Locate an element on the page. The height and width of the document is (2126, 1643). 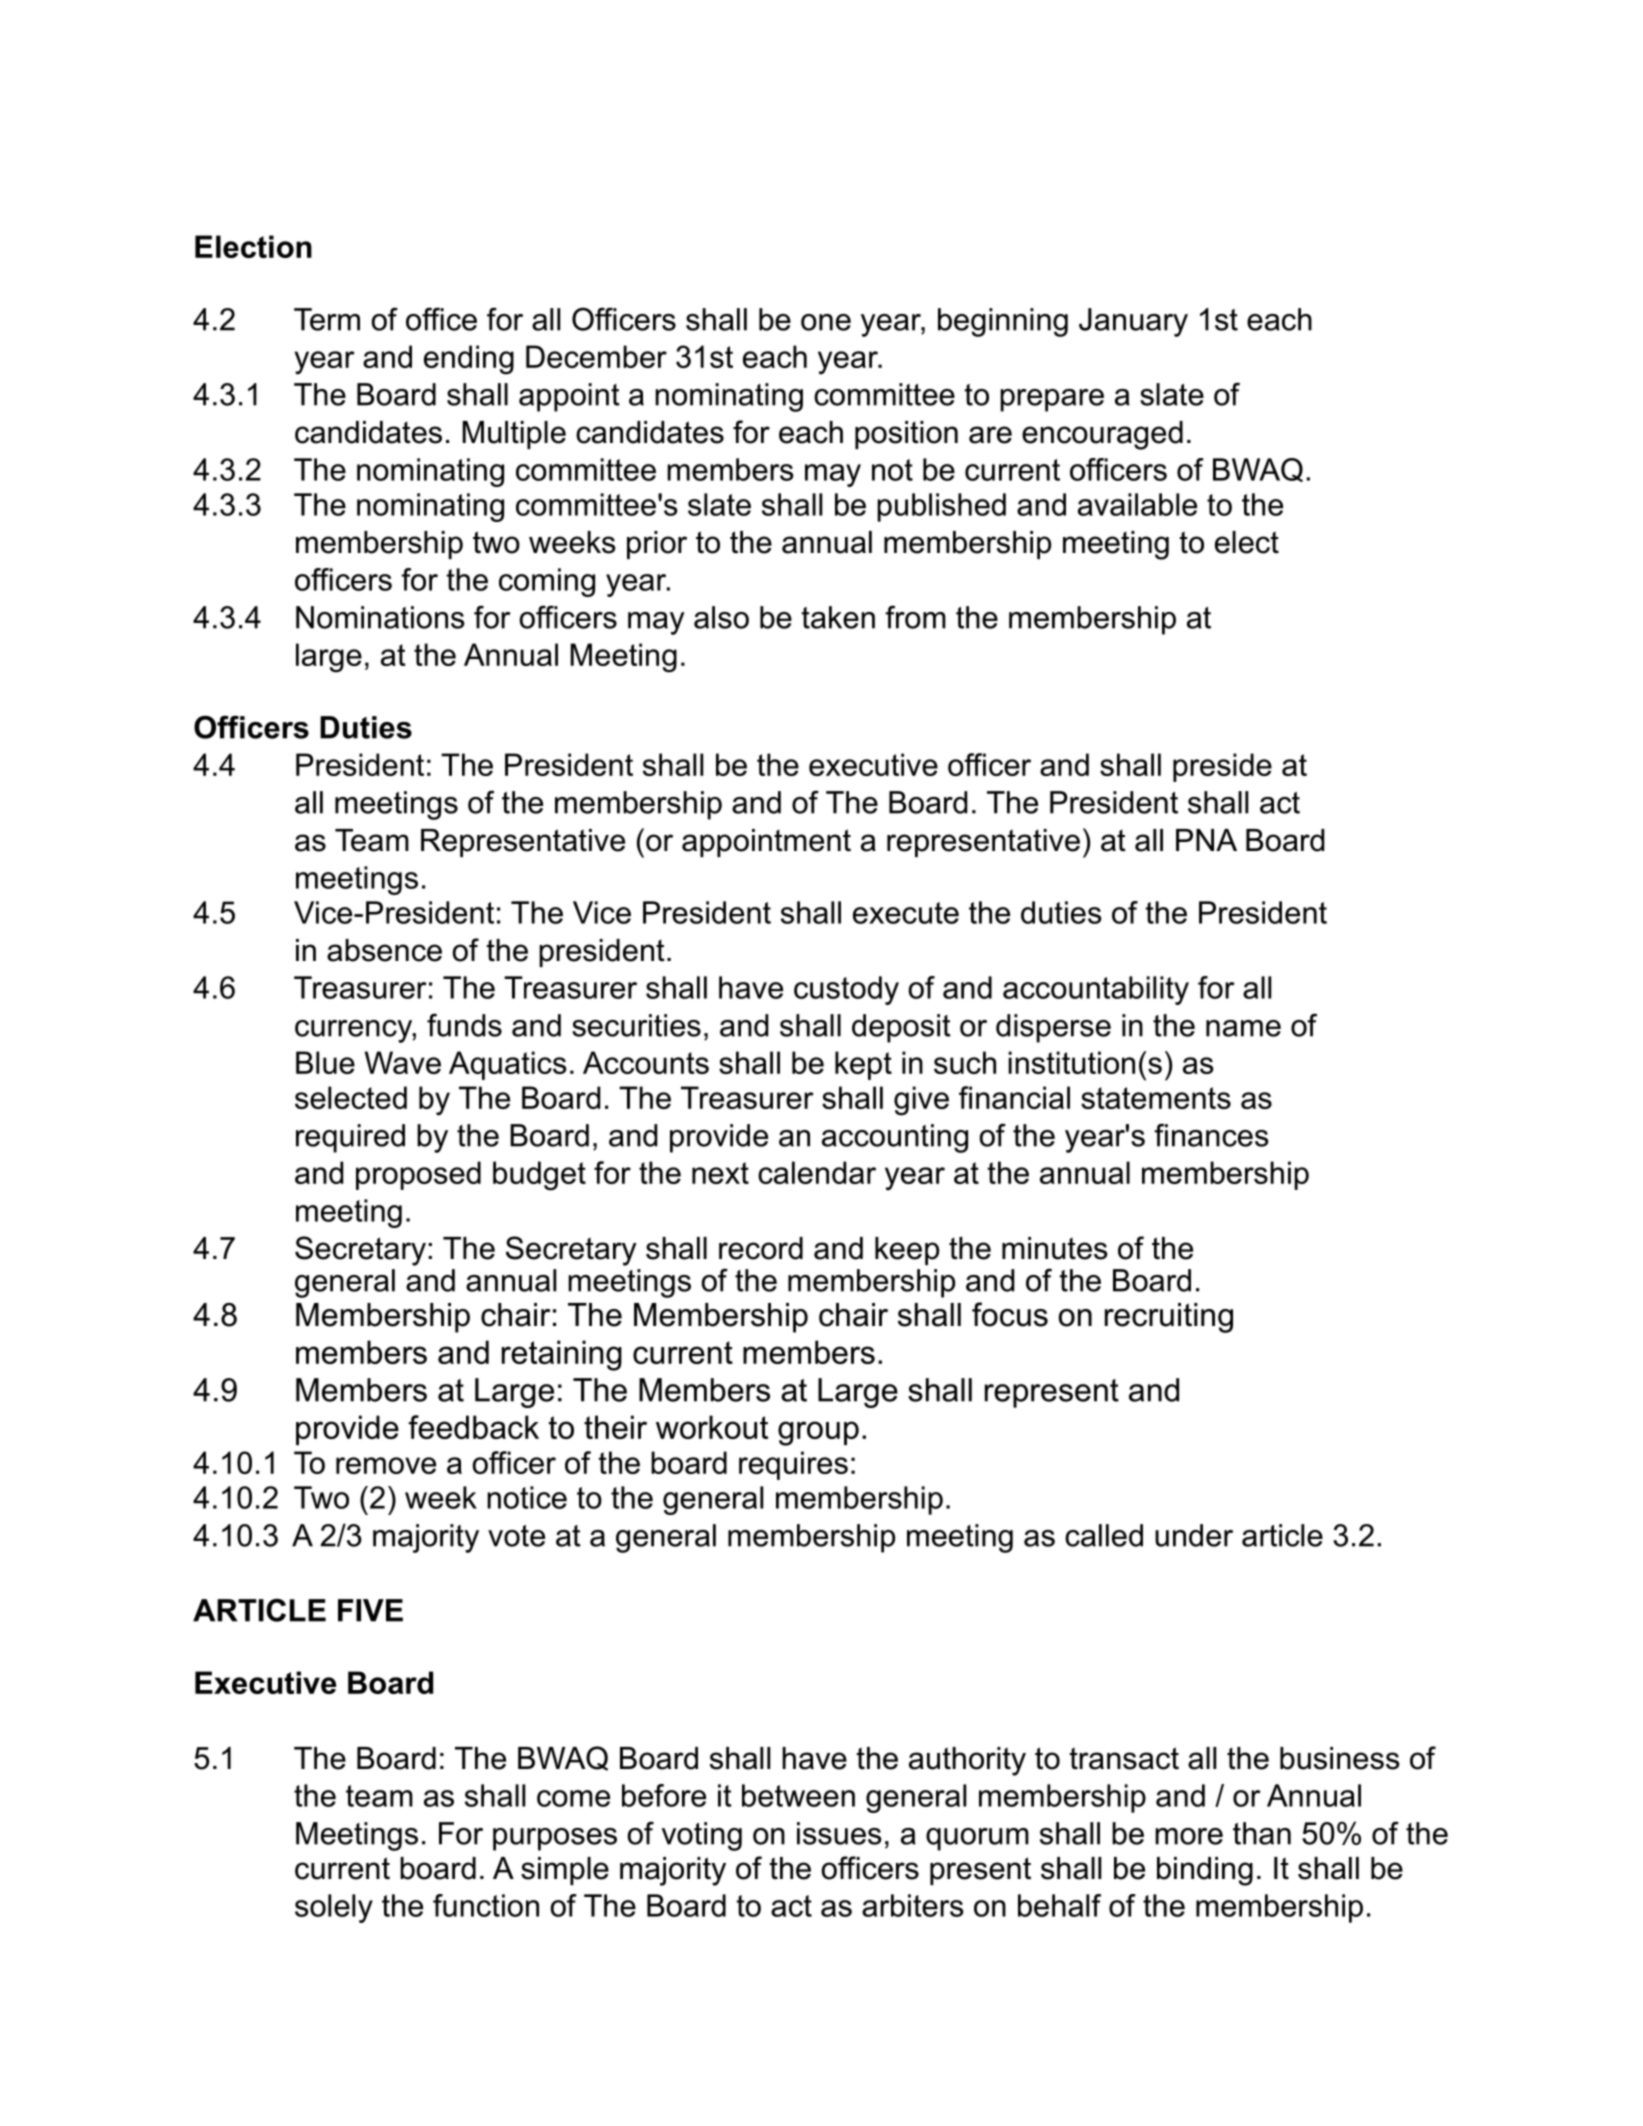
function is located at coordinates (486, 1905).
